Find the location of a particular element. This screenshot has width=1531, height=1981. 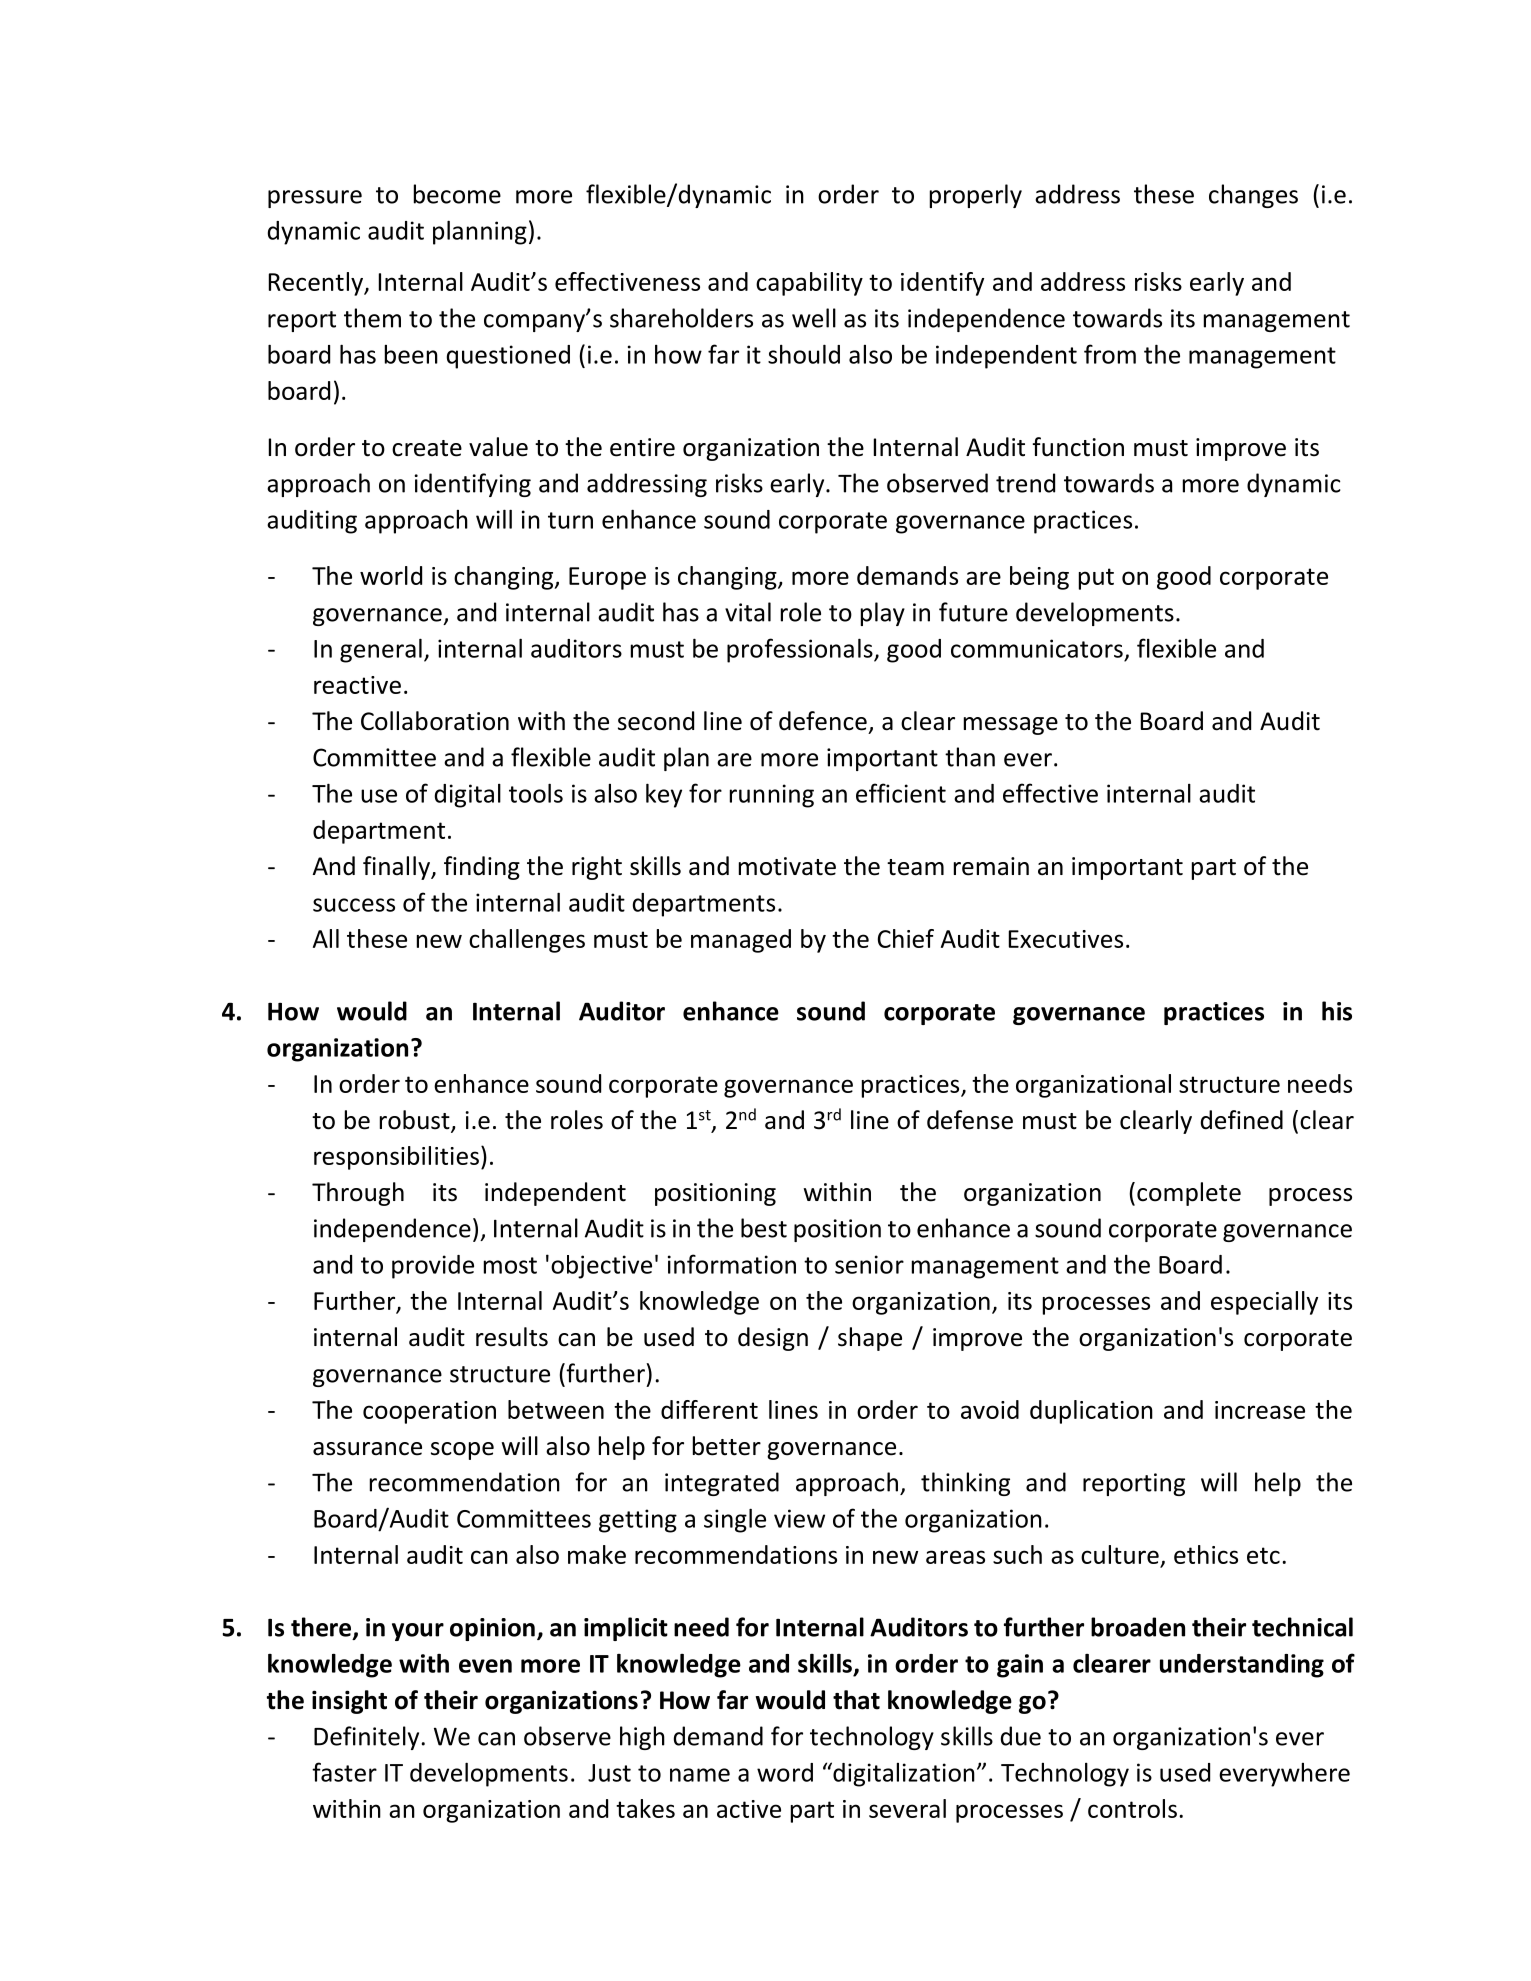

word is located at coordinates (785, 1772).
